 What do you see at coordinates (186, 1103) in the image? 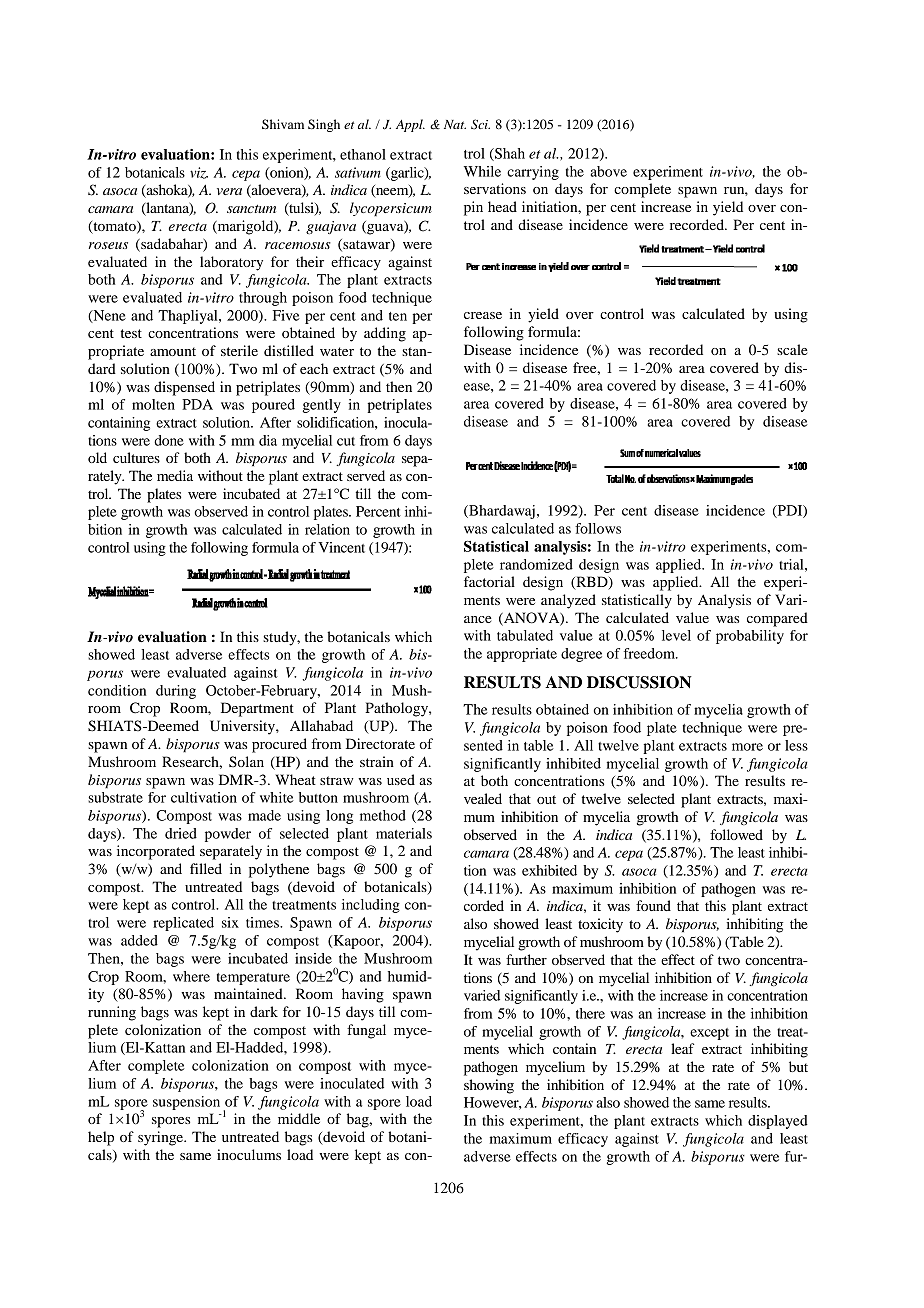
I see `suspension` at bounding box center [186, 1103].
